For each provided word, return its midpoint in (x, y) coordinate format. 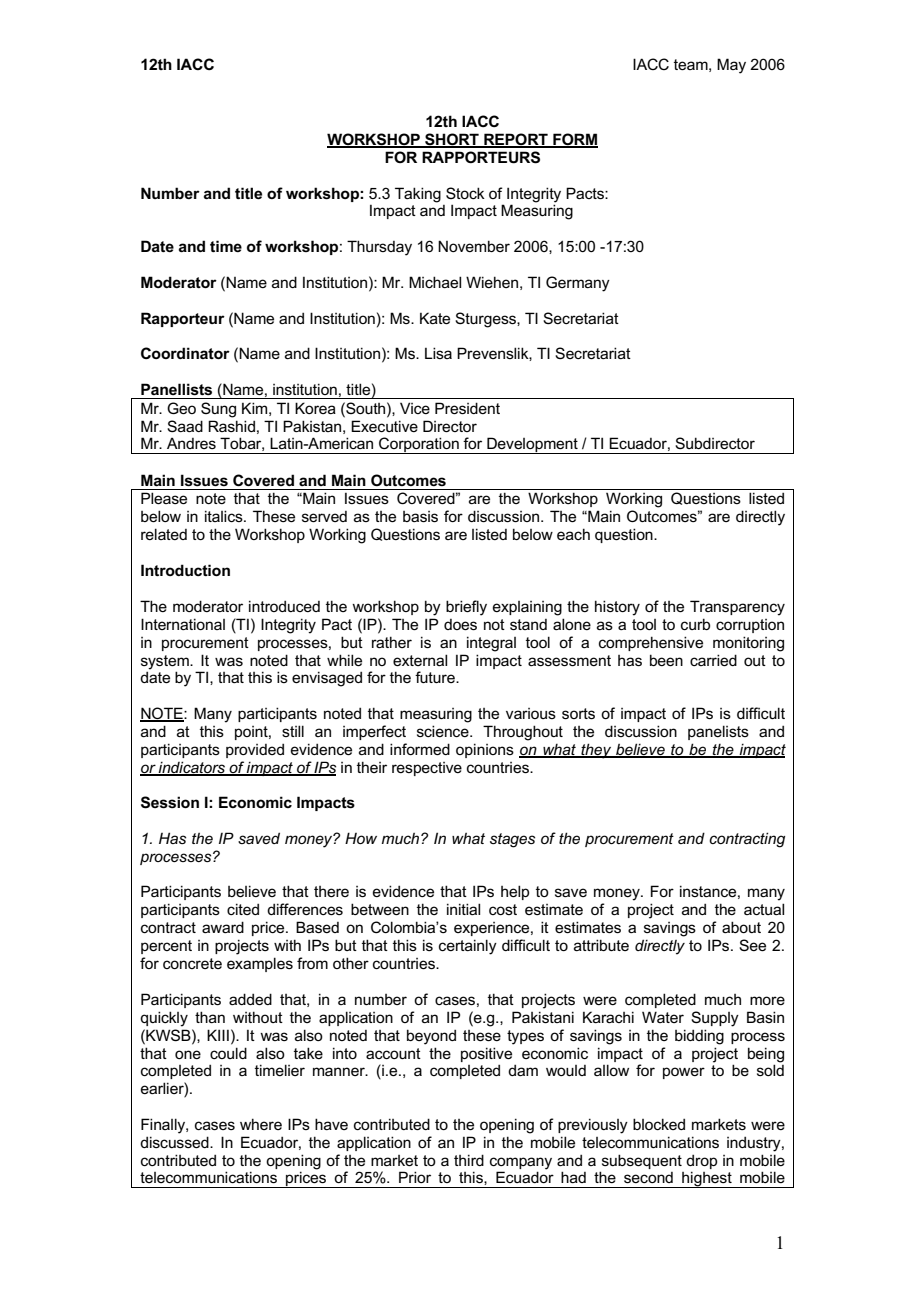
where (261, 1124)
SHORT (452, 140)
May (731, 66)
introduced (284, 606)
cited (243, 909)
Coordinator (185, 353)
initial (463, 909)
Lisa (438, 353)
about (741, 927)
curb (695, 624)
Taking (418, 195)
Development (532, 445)
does (460, 624)
